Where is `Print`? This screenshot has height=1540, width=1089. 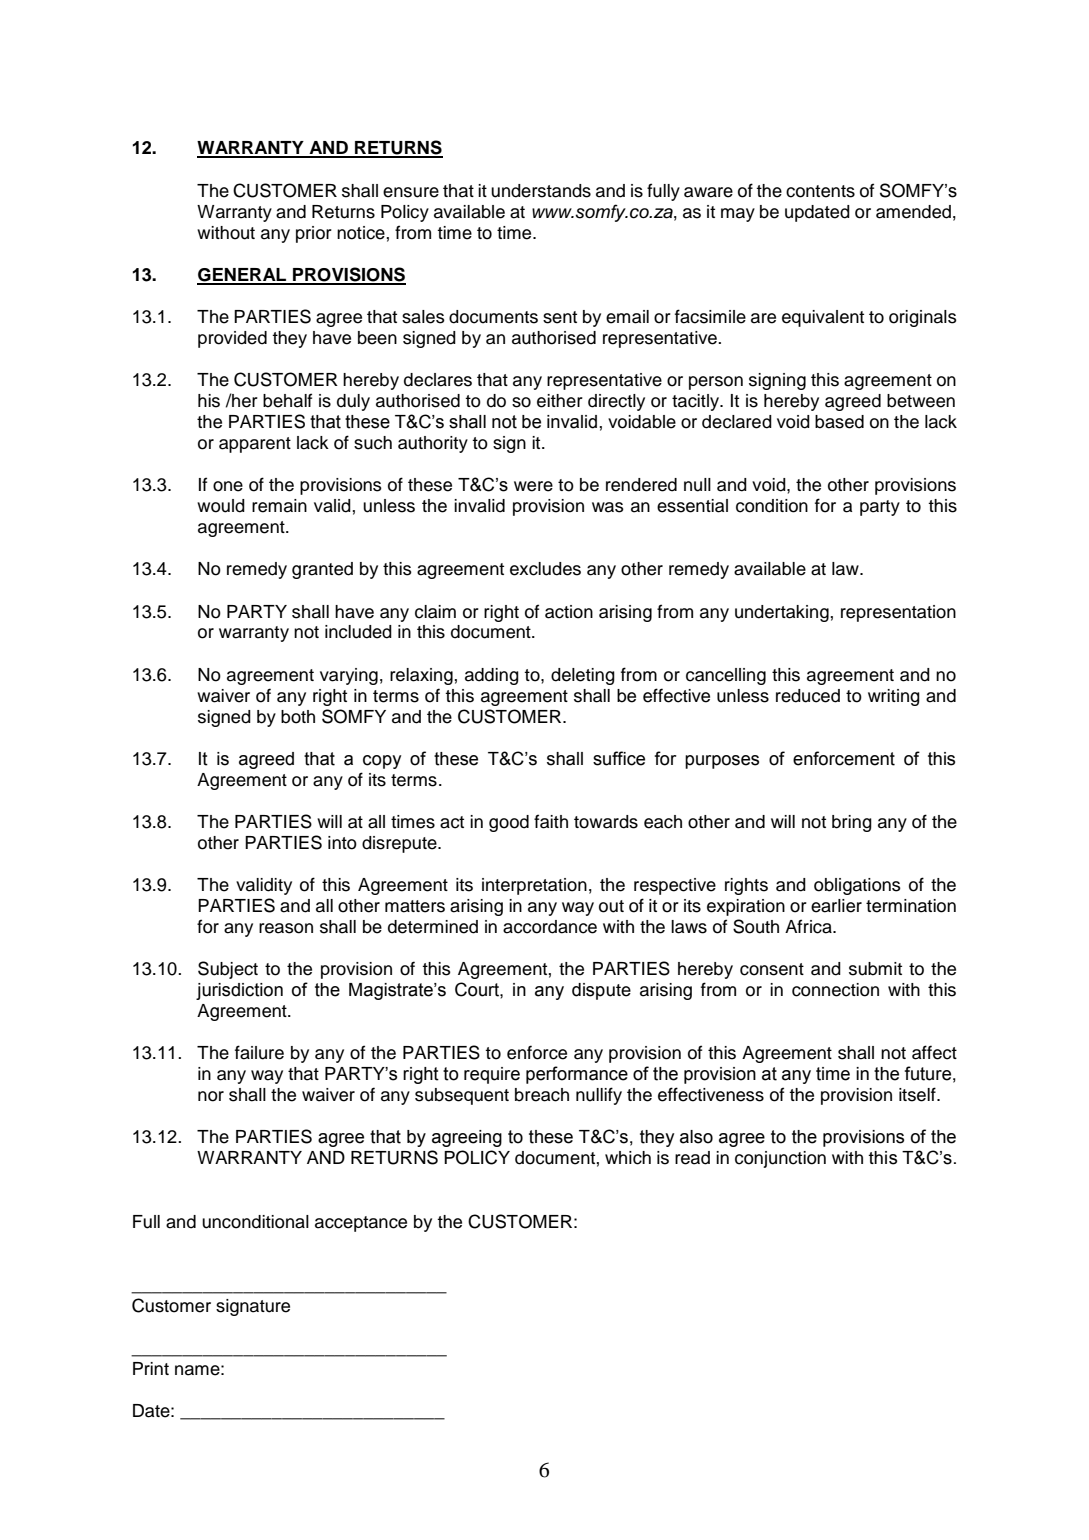
Print is located at coordinates (151, 1368).
